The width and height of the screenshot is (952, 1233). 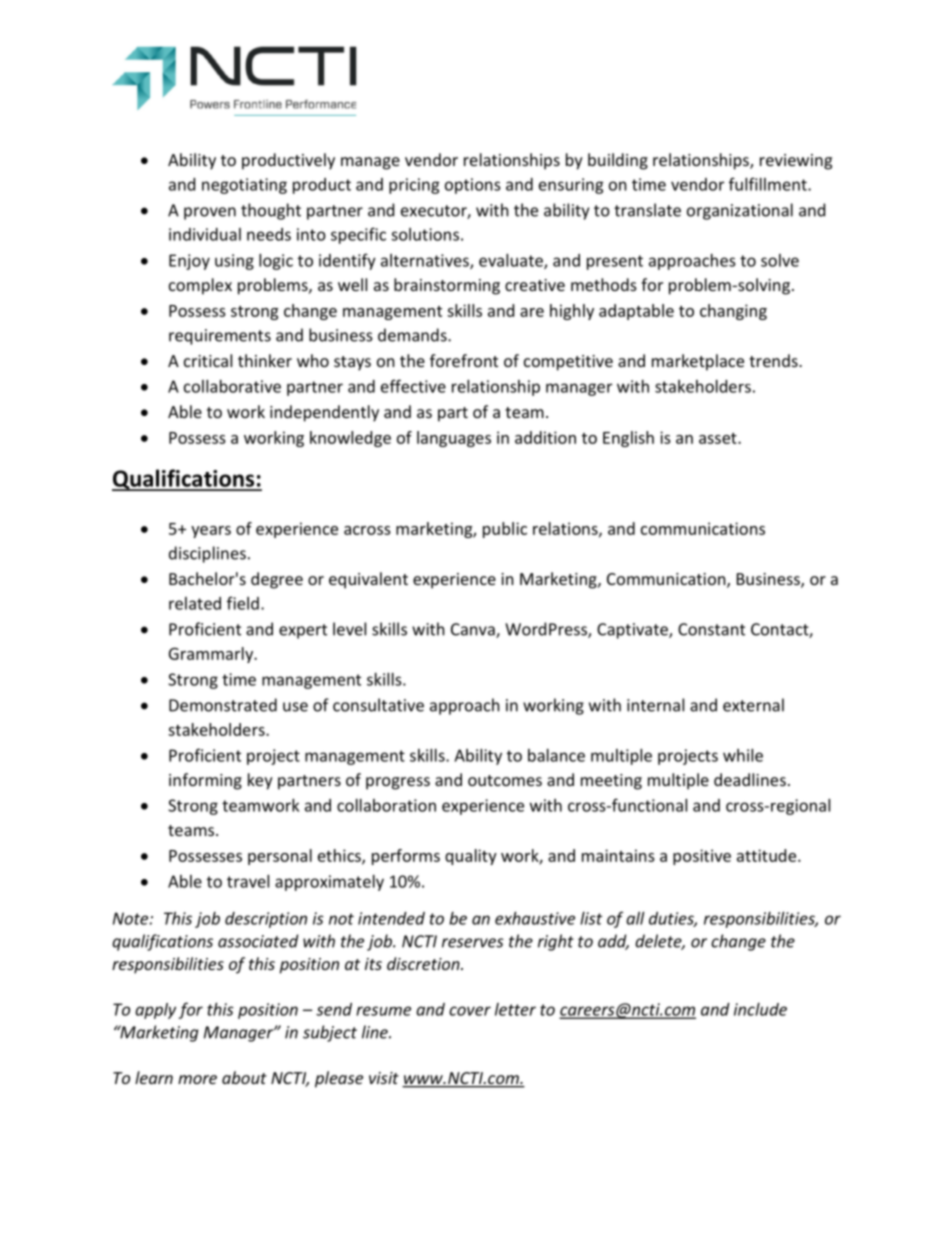 I want to click on negotiating, so click(x=244, y=186).
